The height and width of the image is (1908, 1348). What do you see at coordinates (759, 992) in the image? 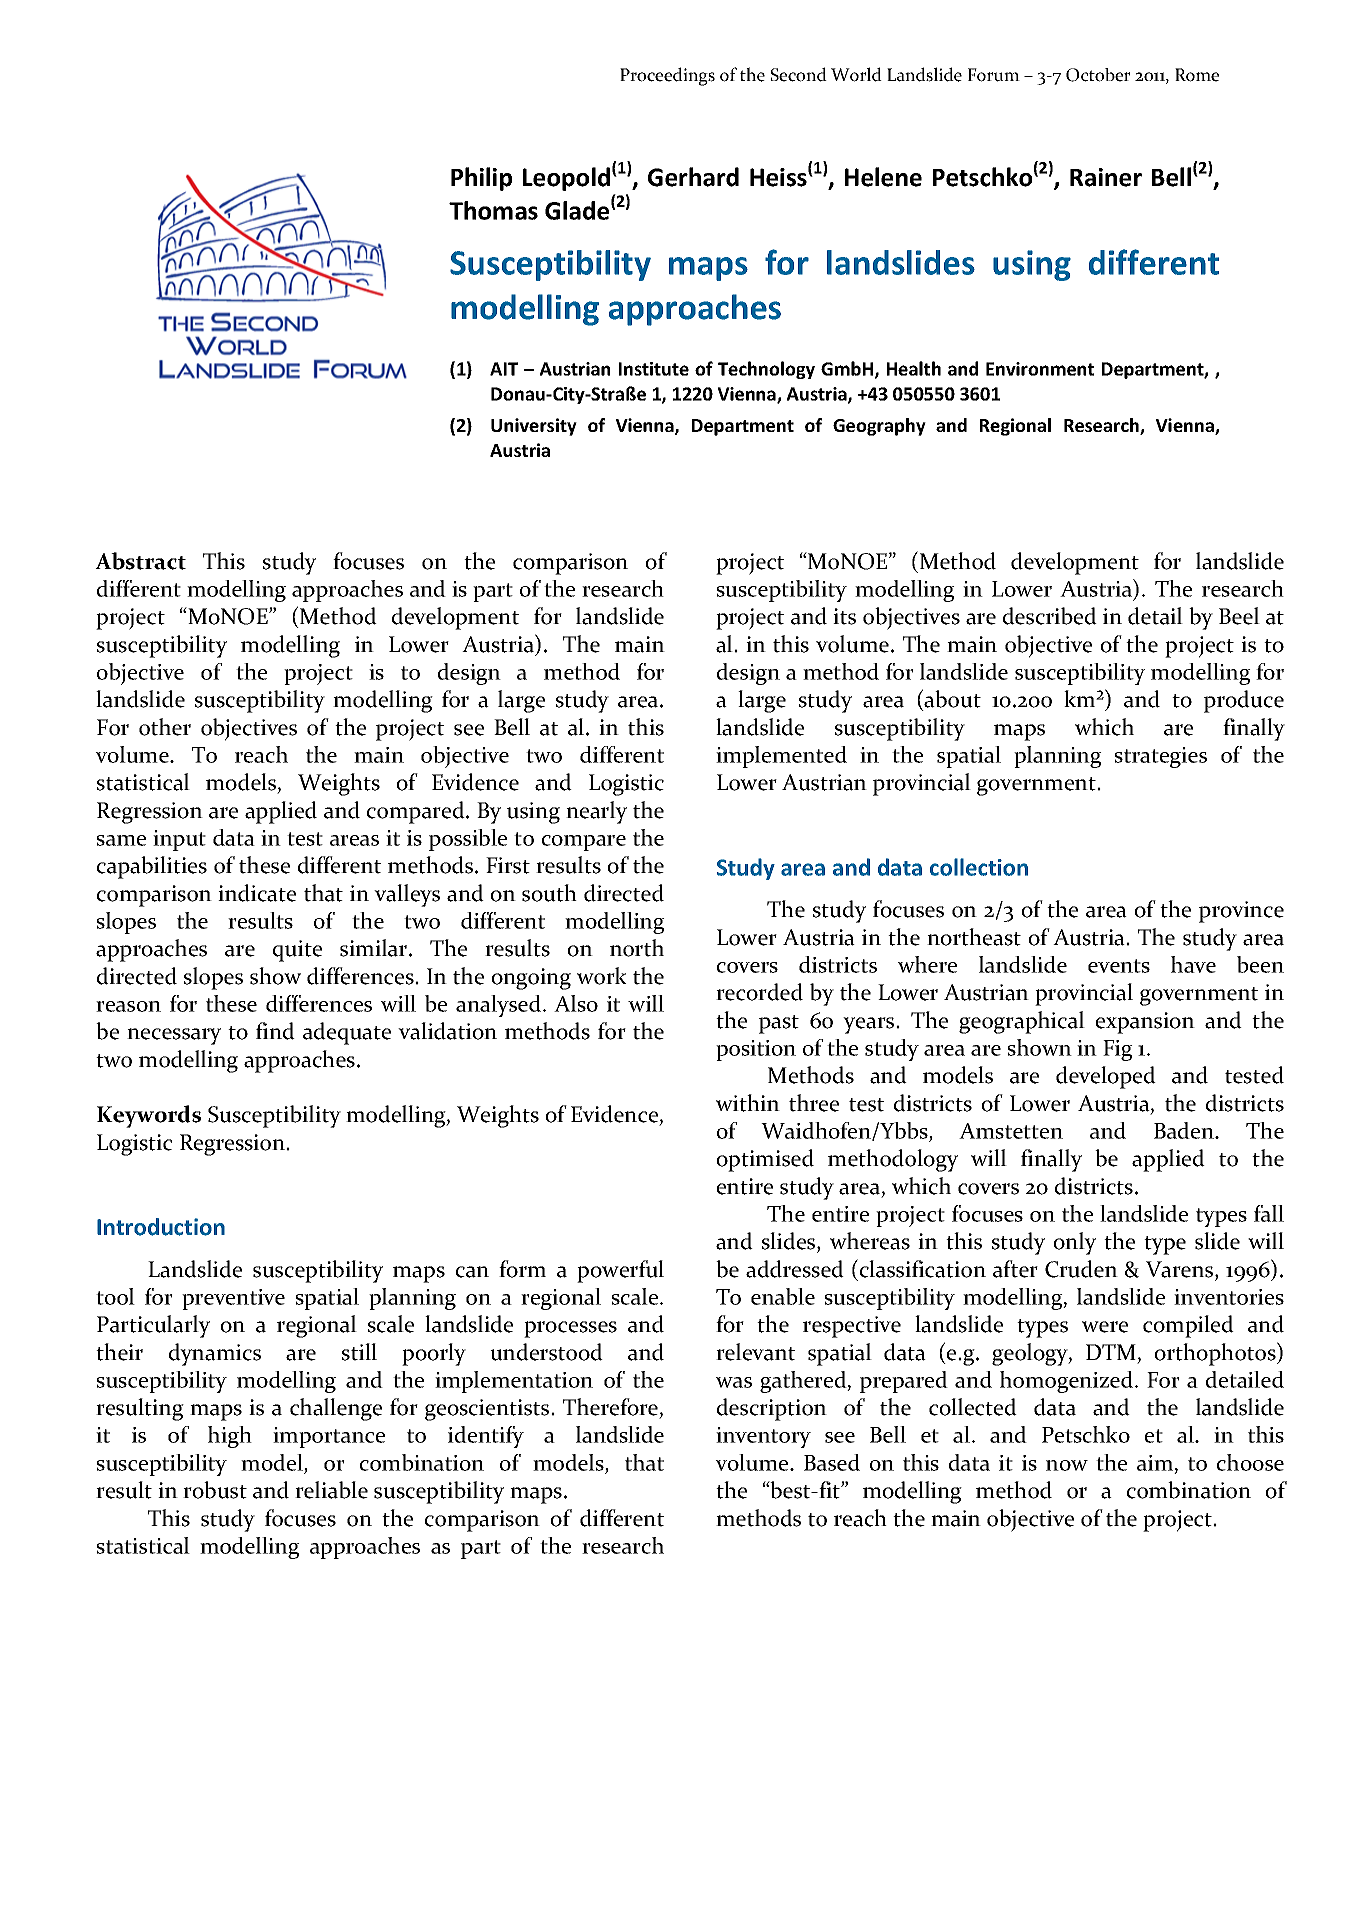
I see `recorded` at bounding box center [759, 992].
